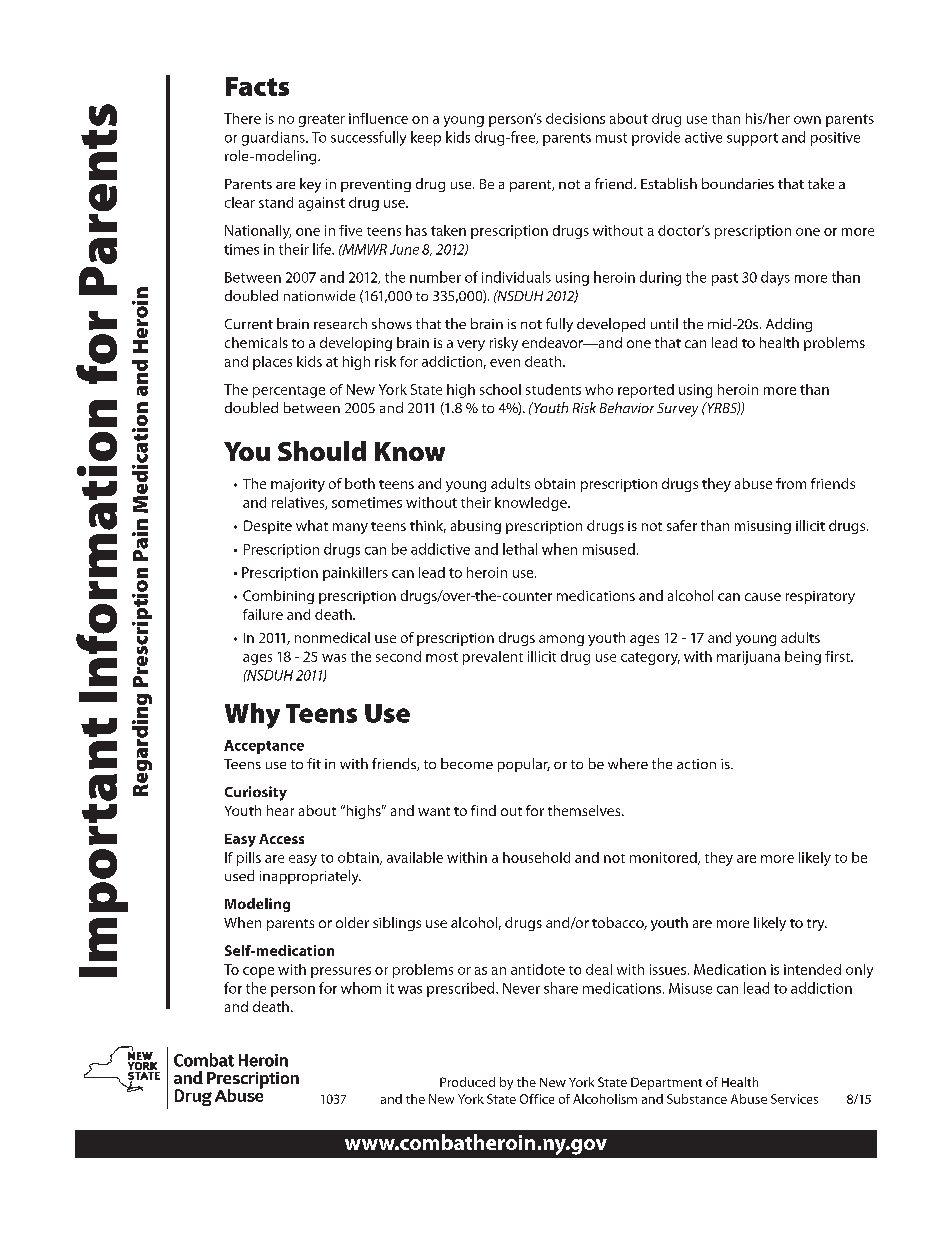 The image size is (952, 1233). What do you see at coordinates (791, 483) in the document?
I see `from` at bounding box center [791, 483].
